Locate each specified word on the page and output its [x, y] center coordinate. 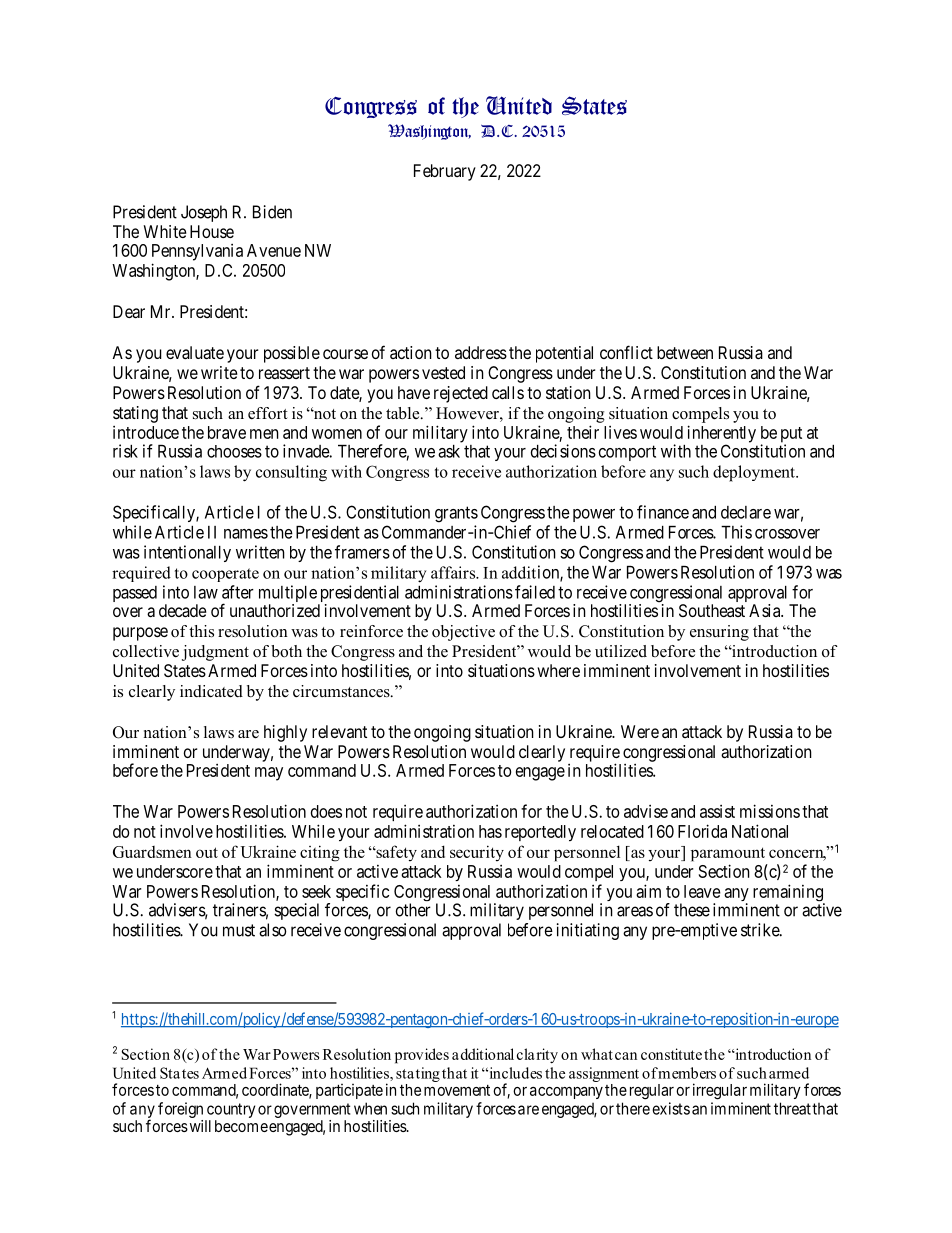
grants [456, 514]
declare [746, 512]
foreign [182, 1111]
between [685, 352]
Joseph [204, 213]
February [445, 172]
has [490, 831]
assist [717, 811]
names [246, 534]
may [269, 774]
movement [457, 1090]
